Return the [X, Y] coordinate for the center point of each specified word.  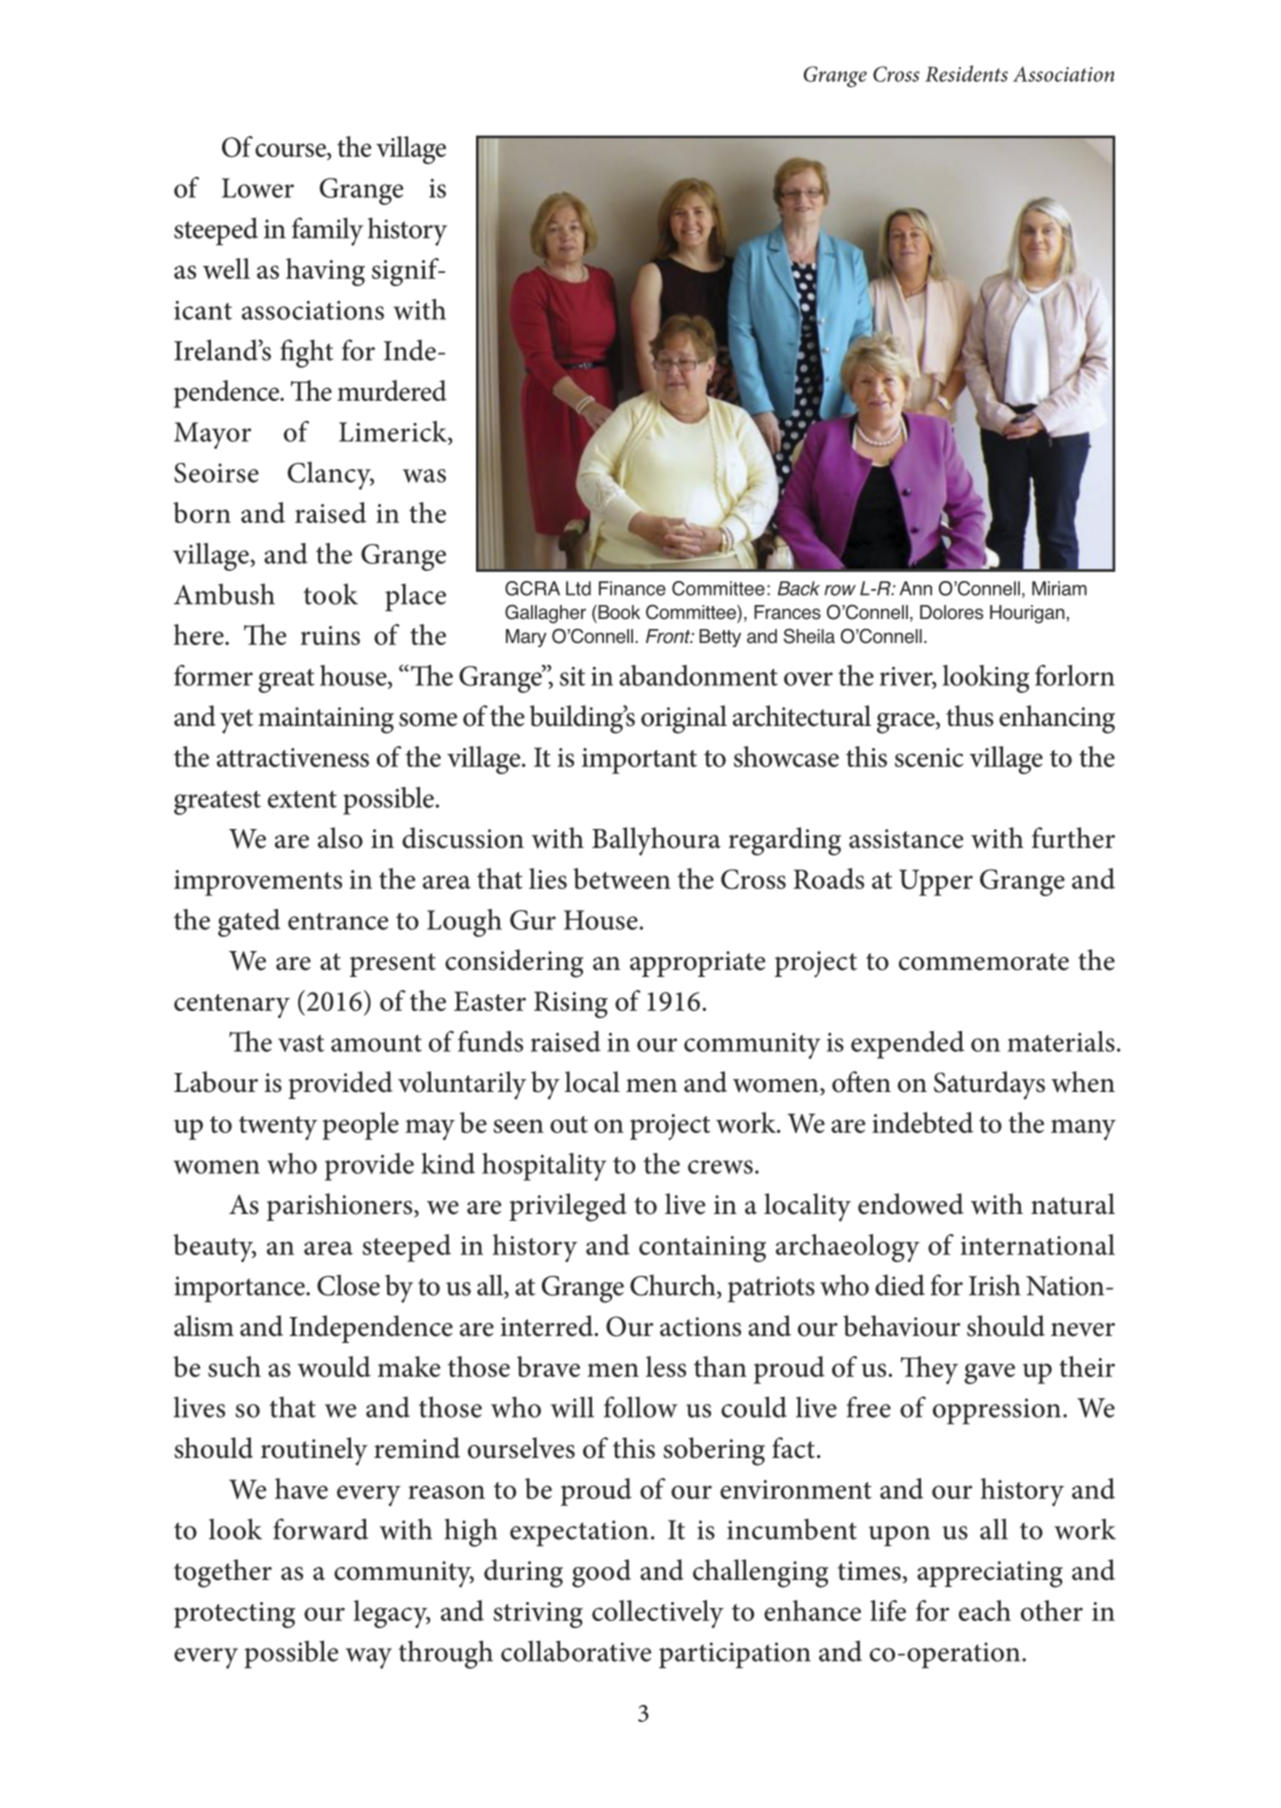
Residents [966, 73]
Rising [571, 1004]
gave [989, 1373]
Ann [916, 588]
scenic [929, 757]
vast [301, 1043]
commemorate [984, 962]
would [334, 1366]
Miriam [1059, 588]
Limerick [394, 431]
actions [700, 1327]
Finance [632, 588]
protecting [234, 1615]
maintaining [326, 720]
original [684, 719]
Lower [258, 188]
